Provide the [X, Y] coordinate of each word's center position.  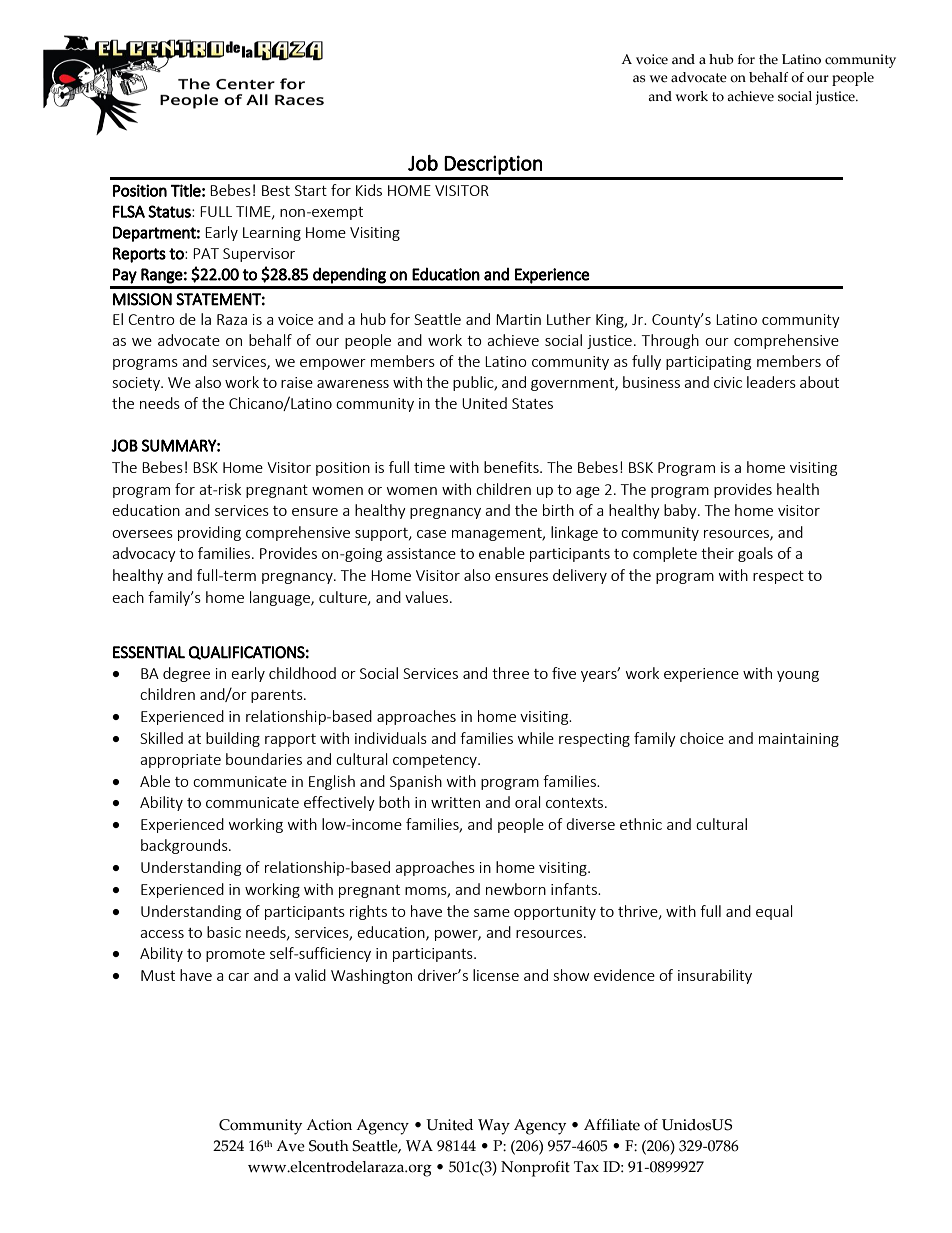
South [329, 1146]
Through [670, 341]
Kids [369, 190]
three [510, 673]
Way [494, 1127]
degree [186, 674]
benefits [512, 467]
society [137, 384]
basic [224, 932]
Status [170, 211]
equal [774, 912]
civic [728, 382]
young [798, 676]
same [492, 913]
